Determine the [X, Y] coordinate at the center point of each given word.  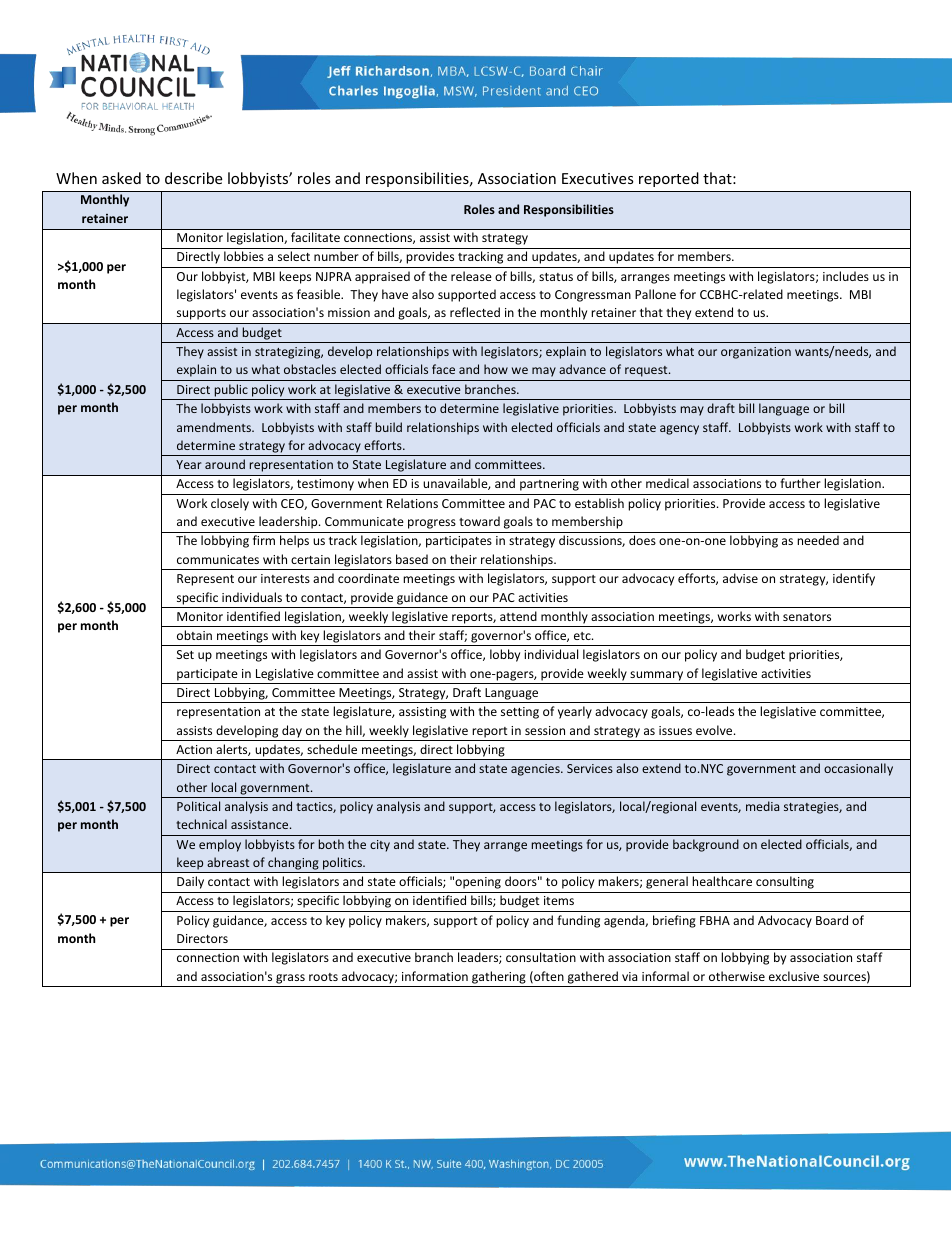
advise [740, 578]
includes [846, 276]
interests [285, 578]
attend [518, 616]
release [471, 276]
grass [290, 979]
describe [193, 178]
